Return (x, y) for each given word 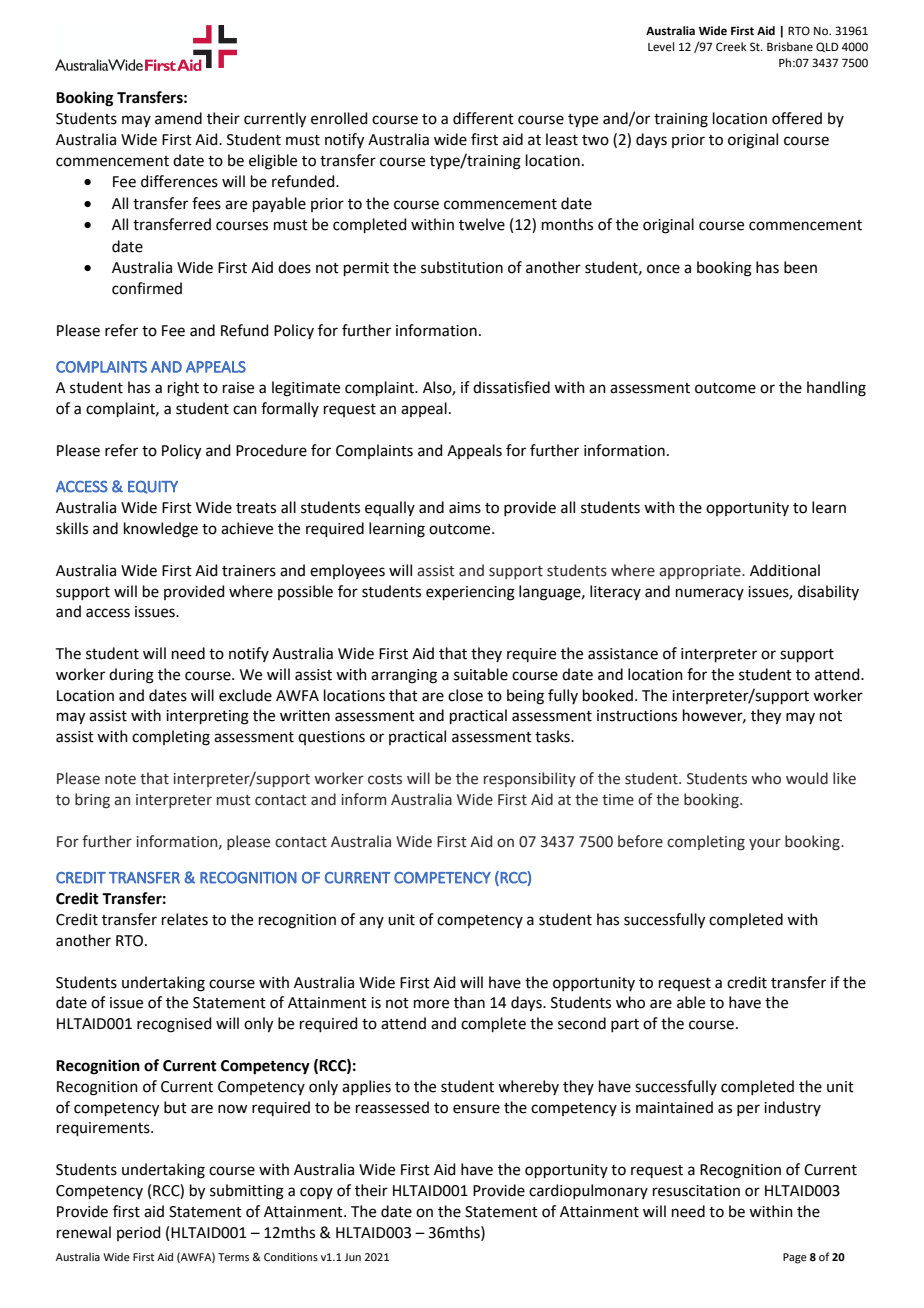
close (465, 695)
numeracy (710, 594)
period (139, 1233)
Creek (731, 47)
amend (178, 118)
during (131, 676)
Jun (352, 1257)
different (483, 118)
